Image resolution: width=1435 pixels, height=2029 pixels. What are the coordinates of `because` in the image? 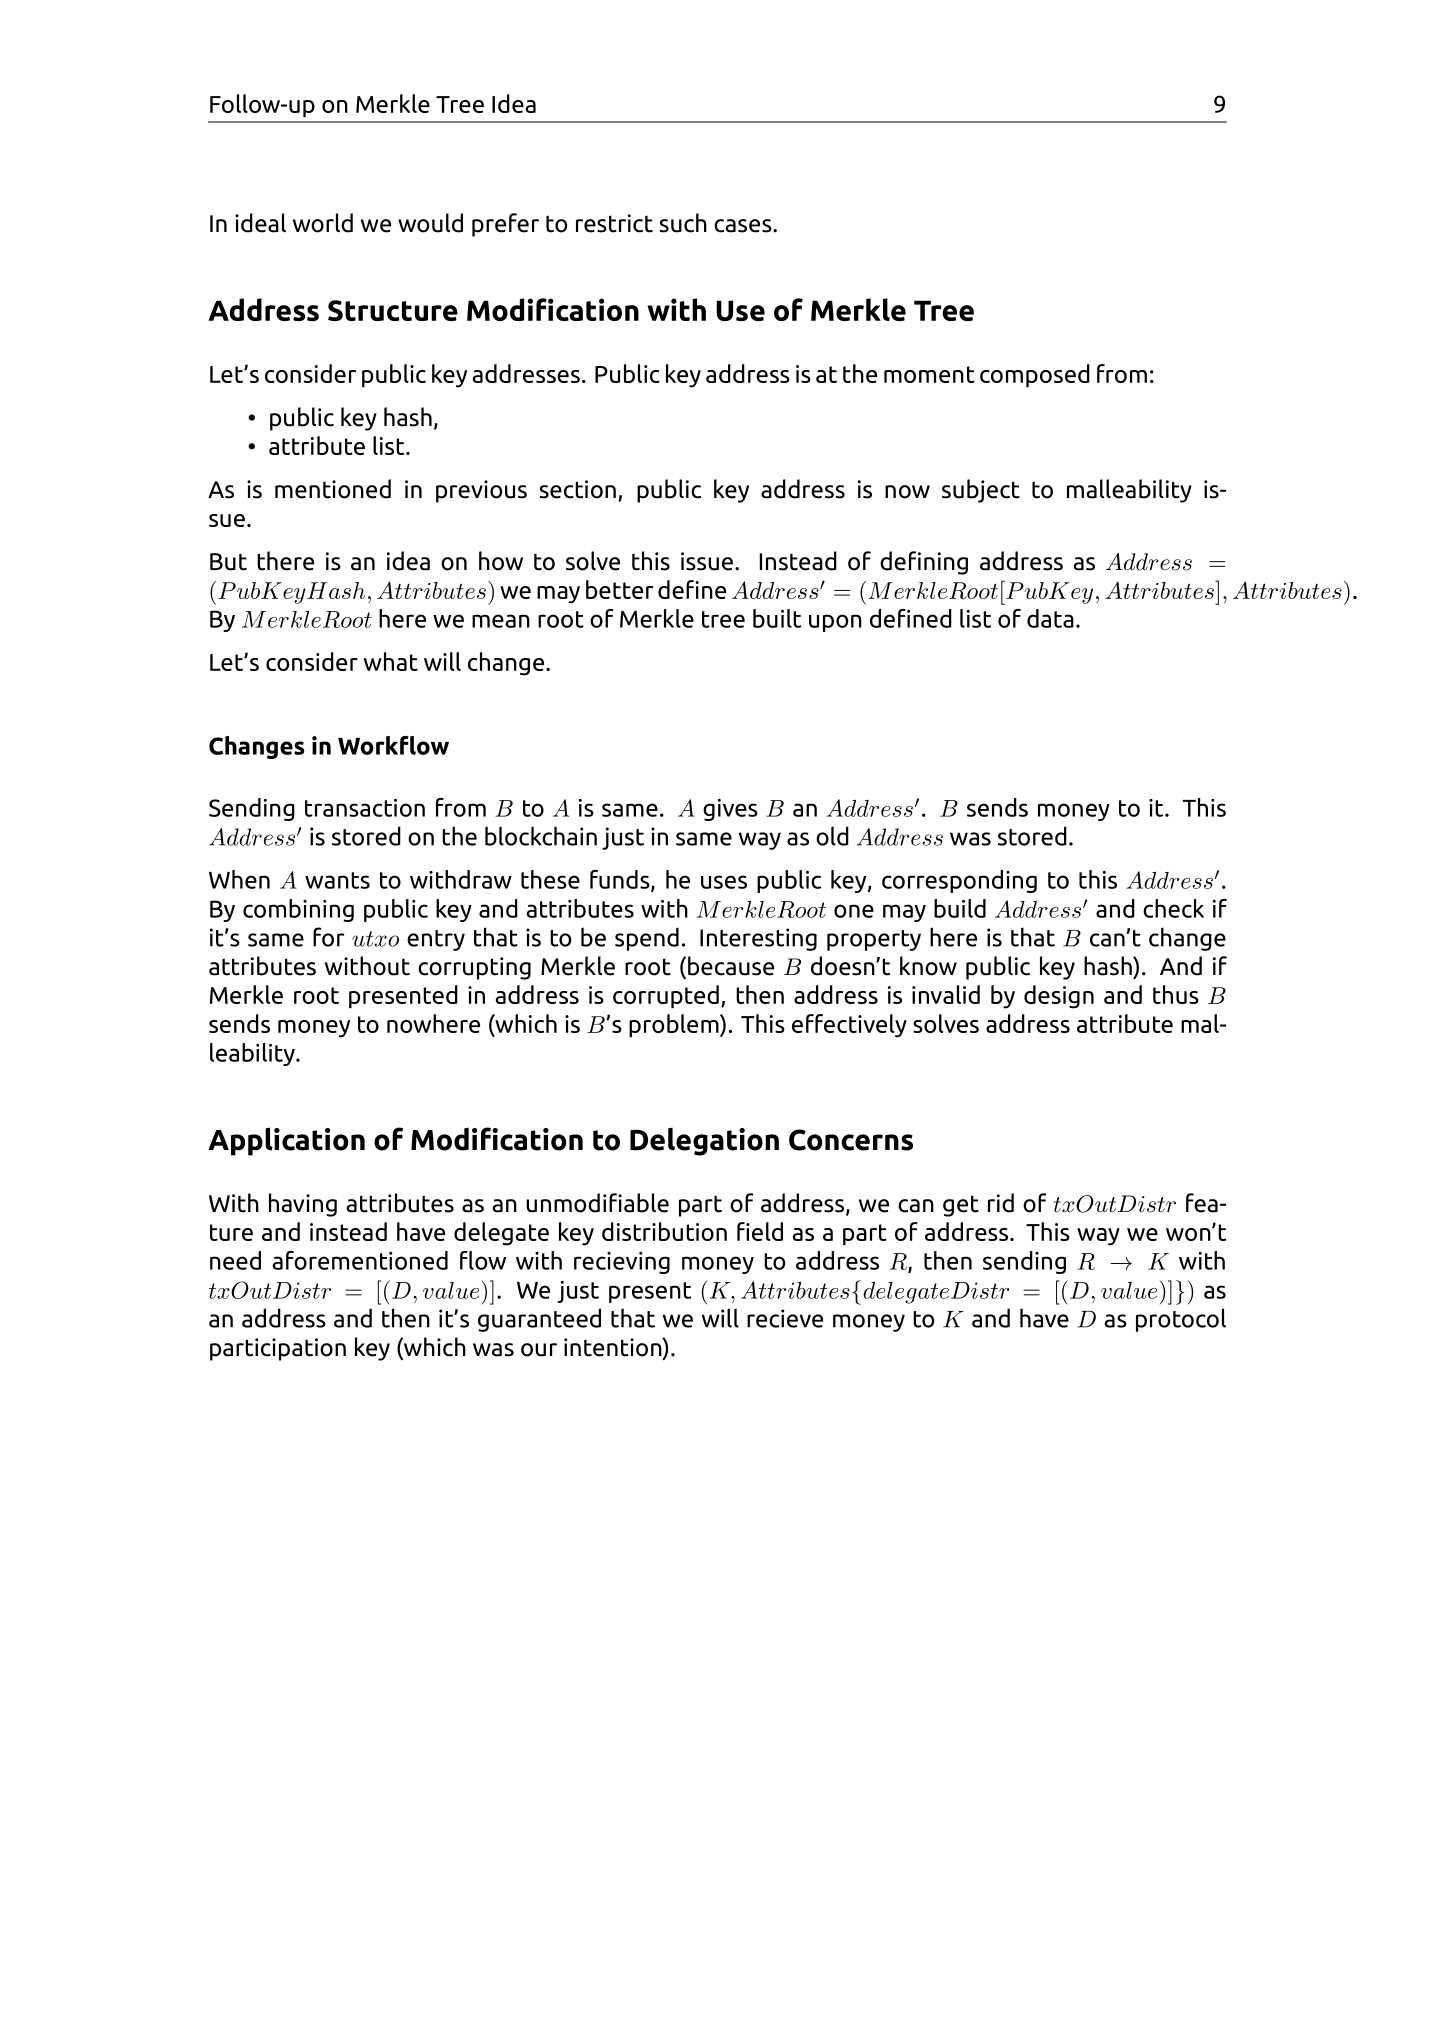 It's located at (731, 966).
